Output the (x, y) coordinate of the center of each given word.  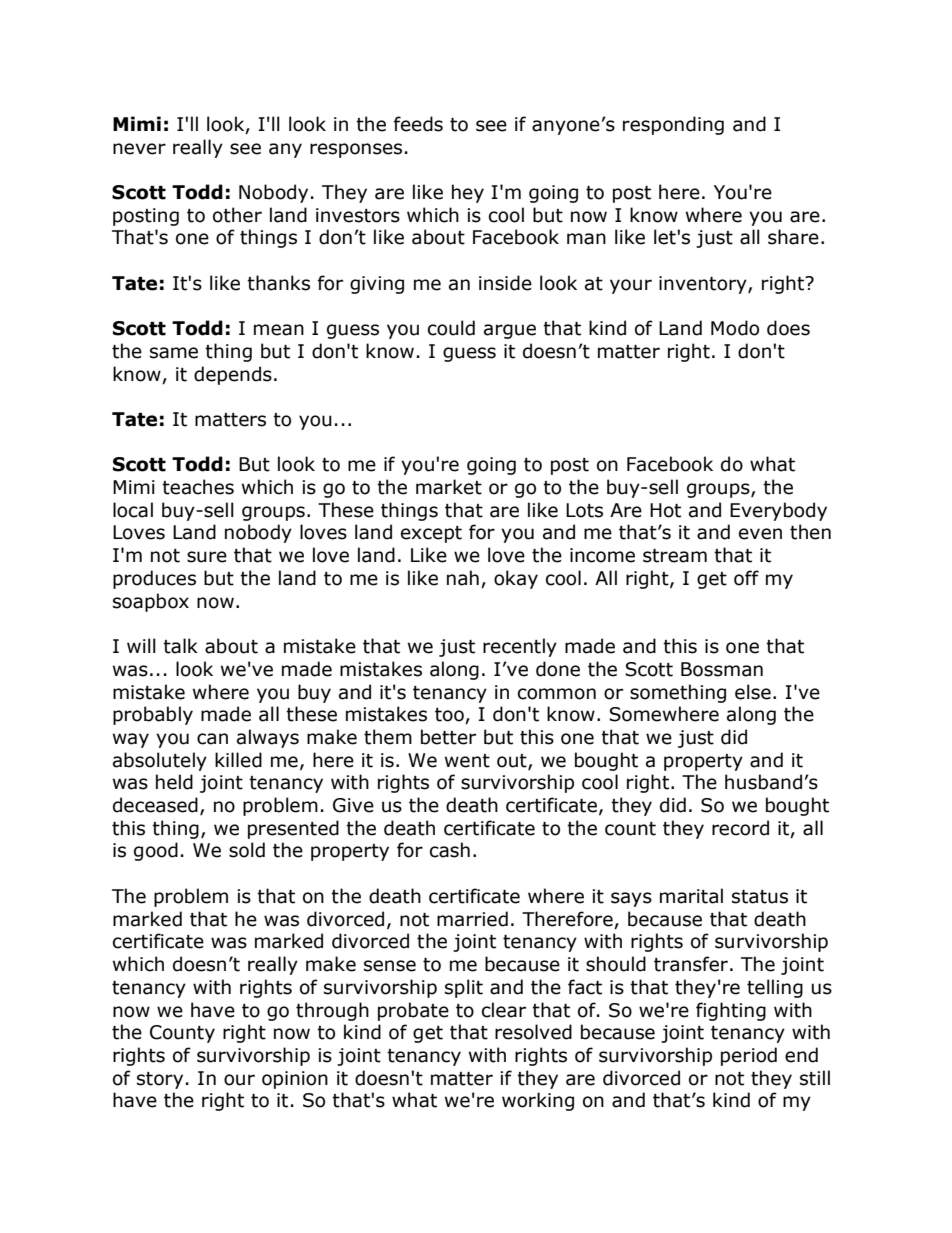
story (160, 1080)
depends (233, 375)
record (740, 828)
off (746, 578)
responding (673, 125)
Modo (735, 328)
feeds (418, 124)
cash (450, 850)
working (538, 1101)
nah (463, 578)
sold (247, 850)
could (451, 328)
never (139, 149)
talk (180, 646)
